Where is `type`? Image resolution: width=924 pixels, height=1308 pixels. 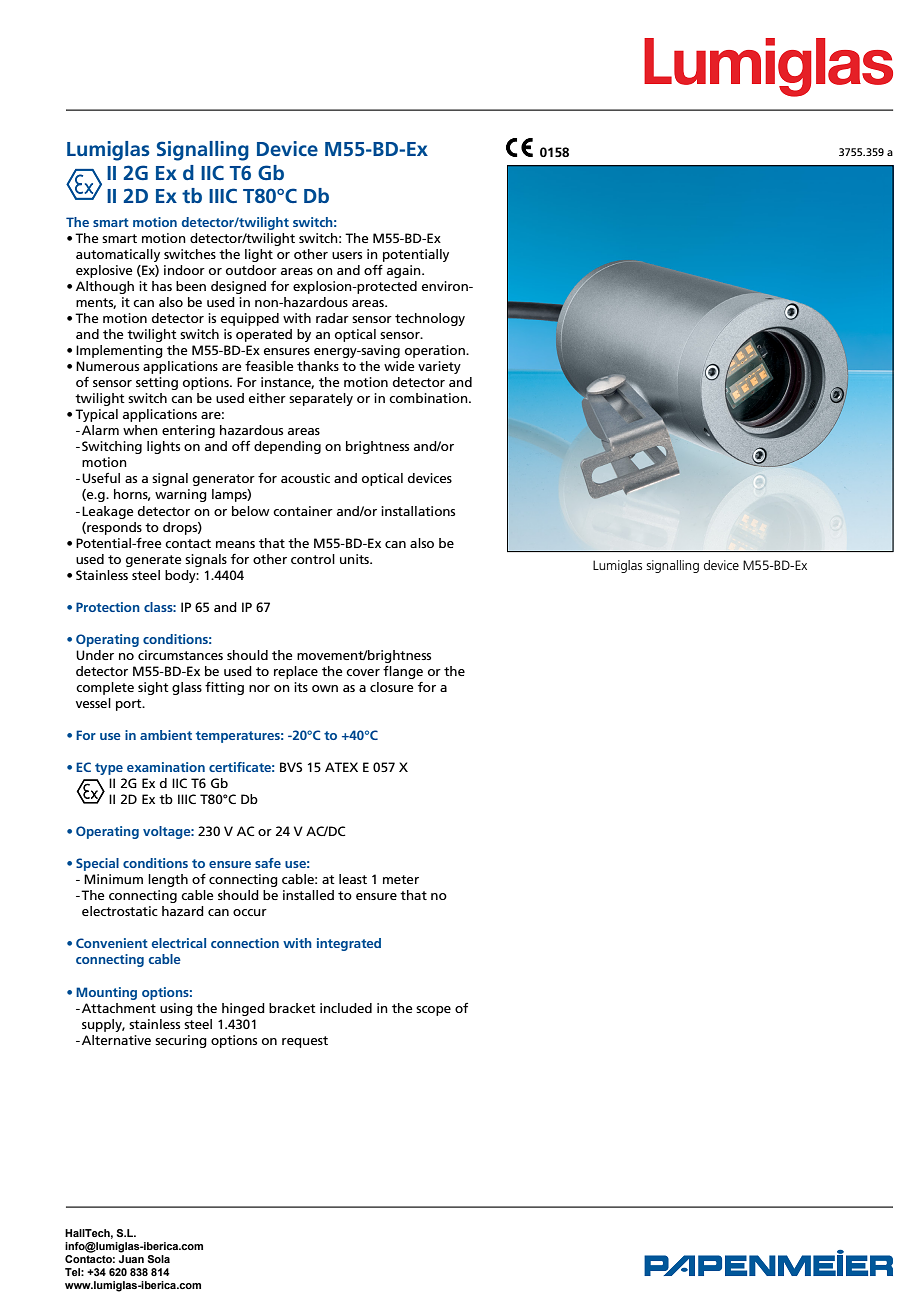 type is located at coordinates (109, 769).
